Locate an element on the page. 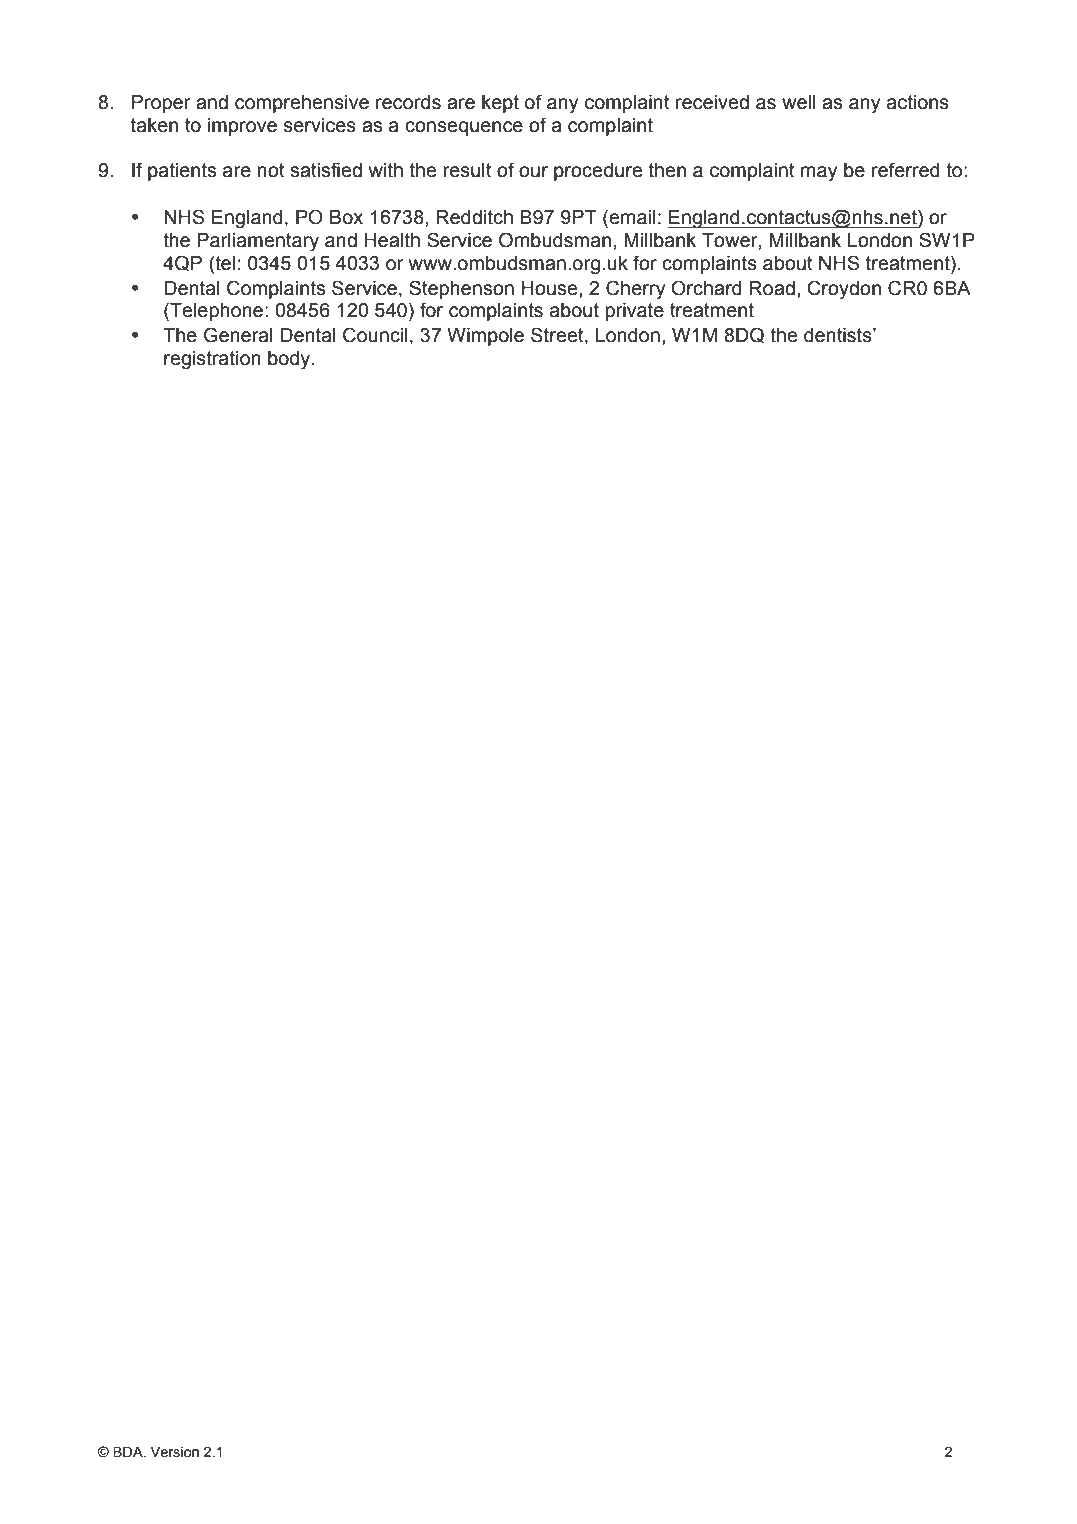 The image size is (1077, 1524). Version is located at coordinates (175, 1452).
